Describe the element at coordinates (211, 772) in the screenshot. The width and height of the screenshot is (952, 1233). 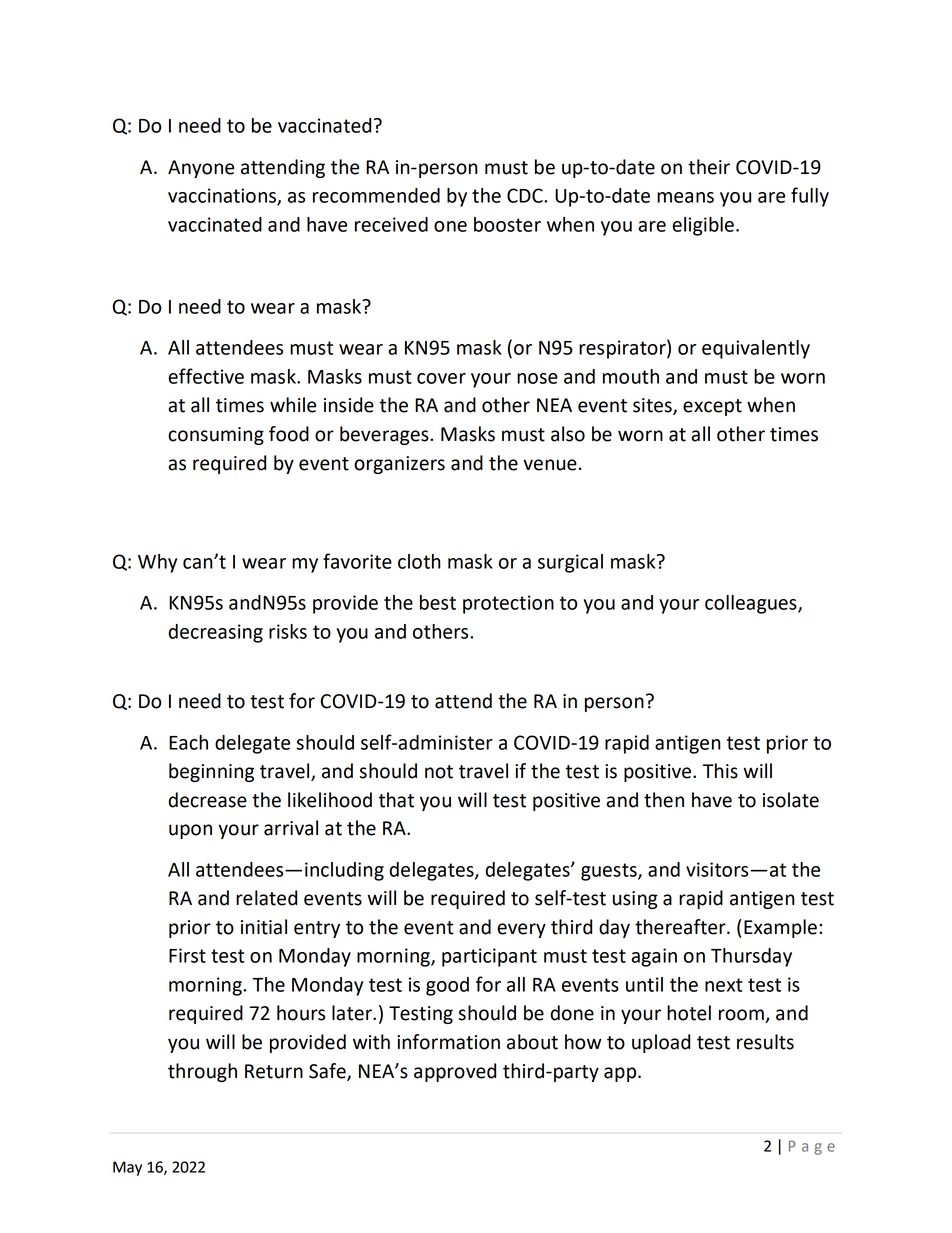
I see `beginning` at that location.
